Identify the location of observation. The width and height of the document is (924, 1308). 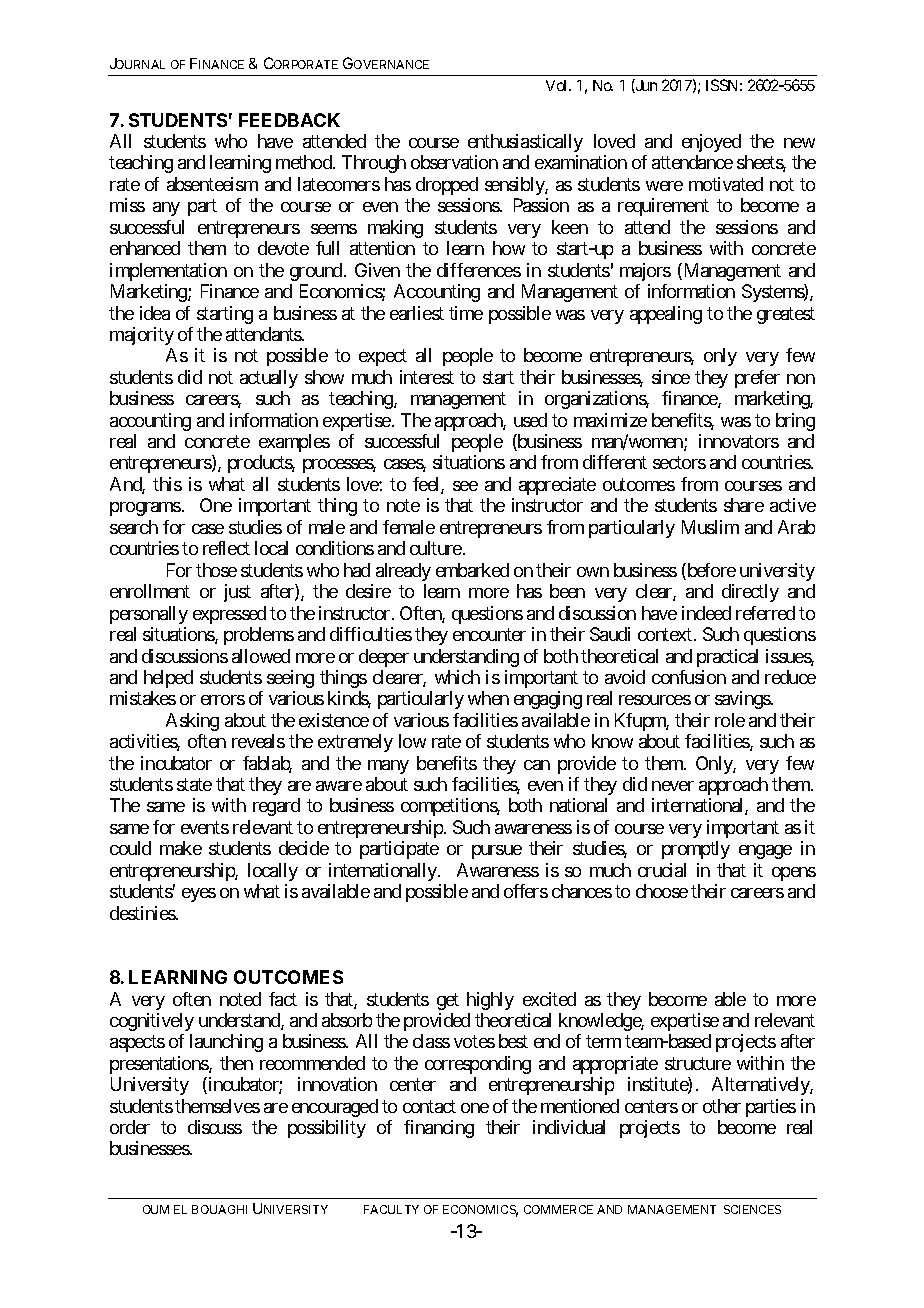
(454, 162).
